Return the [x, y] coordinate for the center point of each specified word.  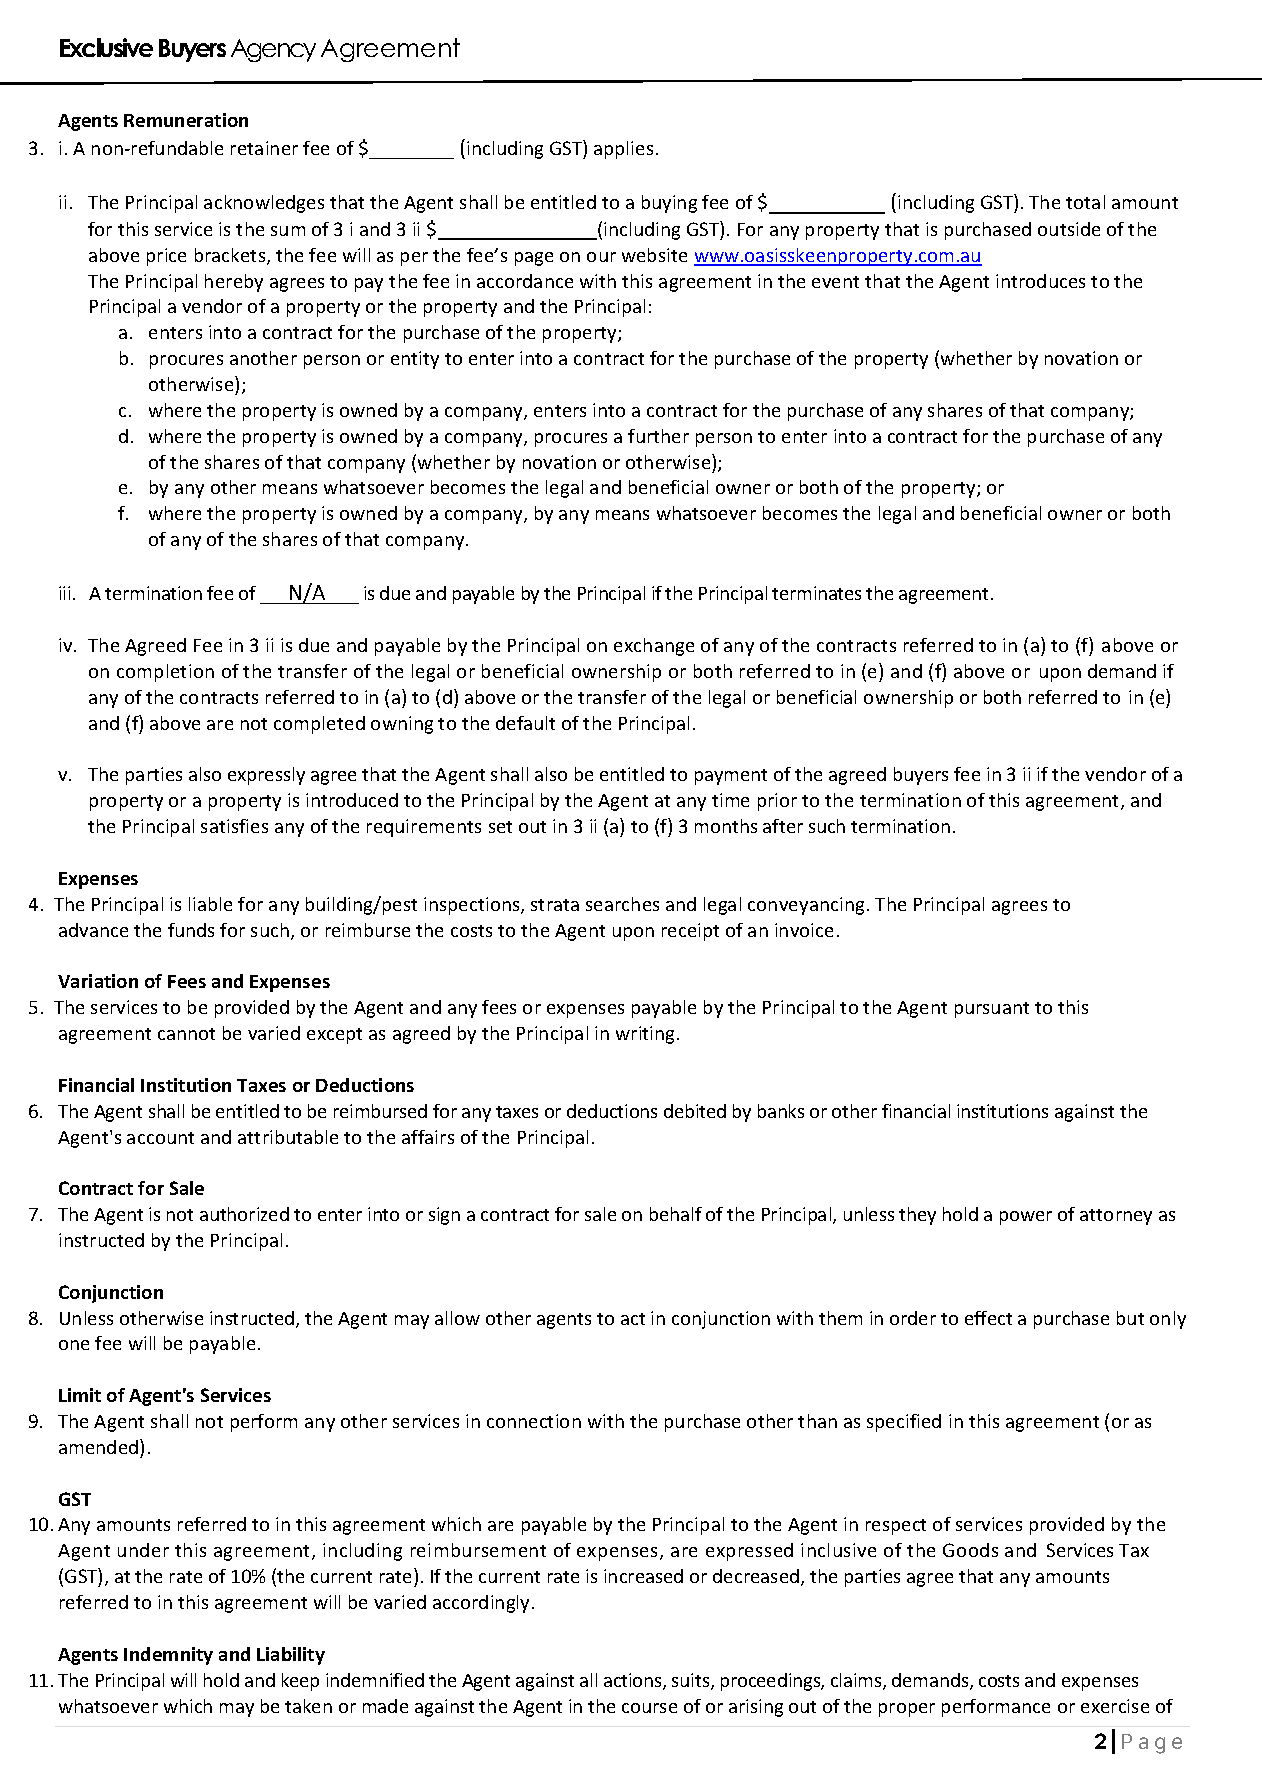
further [658, 436]
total [1085, 202]
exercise [1115, 1706]
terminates [816, 593]
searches [622, 904]
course [649, 1708]
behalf [676, 1214]
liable [210, 904]
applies [623, 150]
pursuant [992, 1010]
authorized [244, 1214]
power [1026, 1218]
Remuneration [186, 120]
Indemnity [168, 1656]
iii [64, 593]
